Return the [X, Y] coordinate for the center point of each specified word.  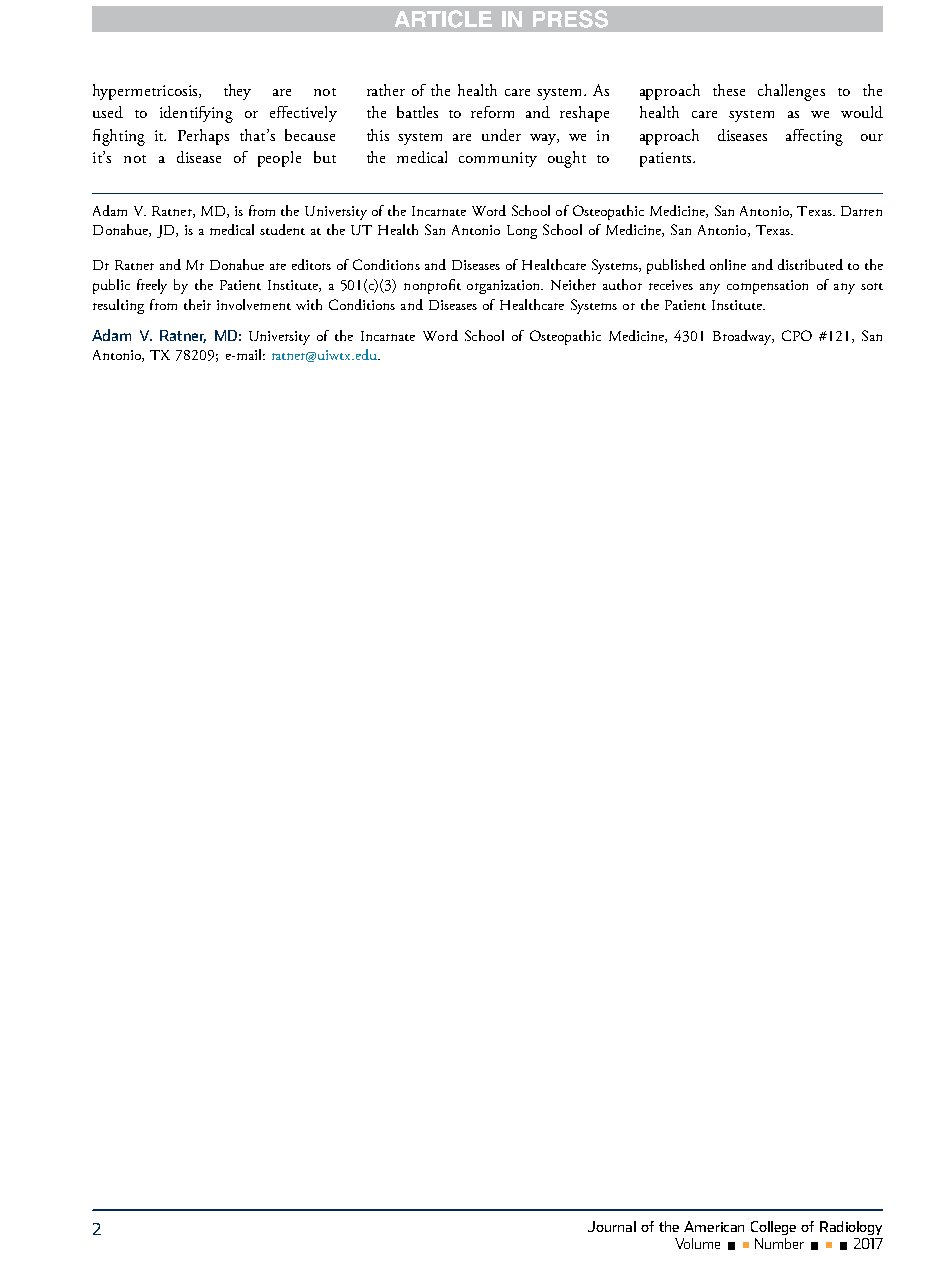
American [714, 1226]
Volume [697, 1243]
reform [492, 112]
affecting [814, 137]
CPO [797, 335]
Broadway [743, 337]
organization [505, 287]
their [197, 304]
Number [779, 1243]
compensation [767, 287]
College [773, 1228]
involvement [254, 304]
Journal [612, 1226]
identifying [196, 114]
